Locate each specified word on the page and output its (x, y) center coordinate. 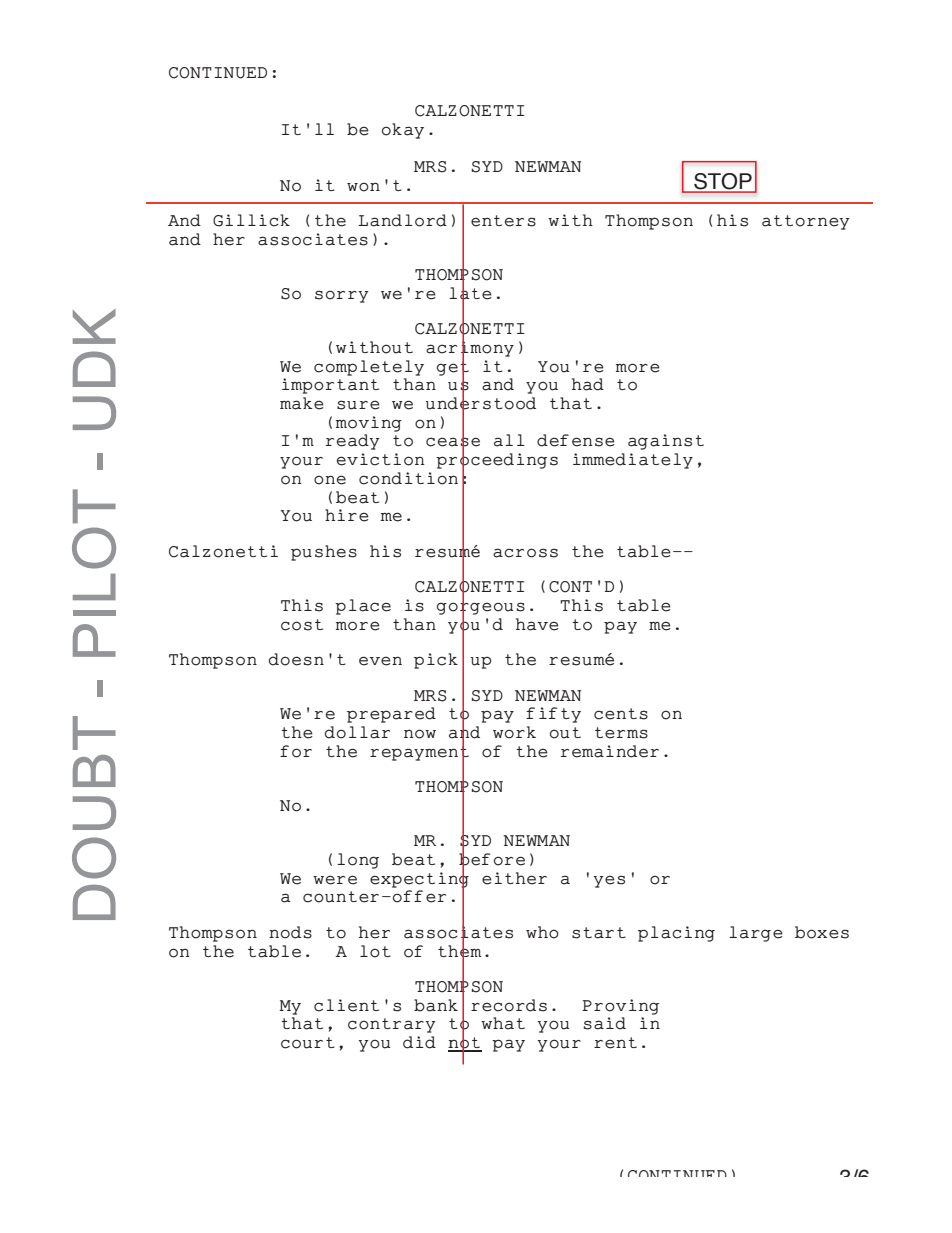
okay (403, 131)
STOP (723, 182)
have (537, 624)
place (363, 607)
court (308, 1043)
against (666, 442)
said (604, 1023)
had (588, 384)
